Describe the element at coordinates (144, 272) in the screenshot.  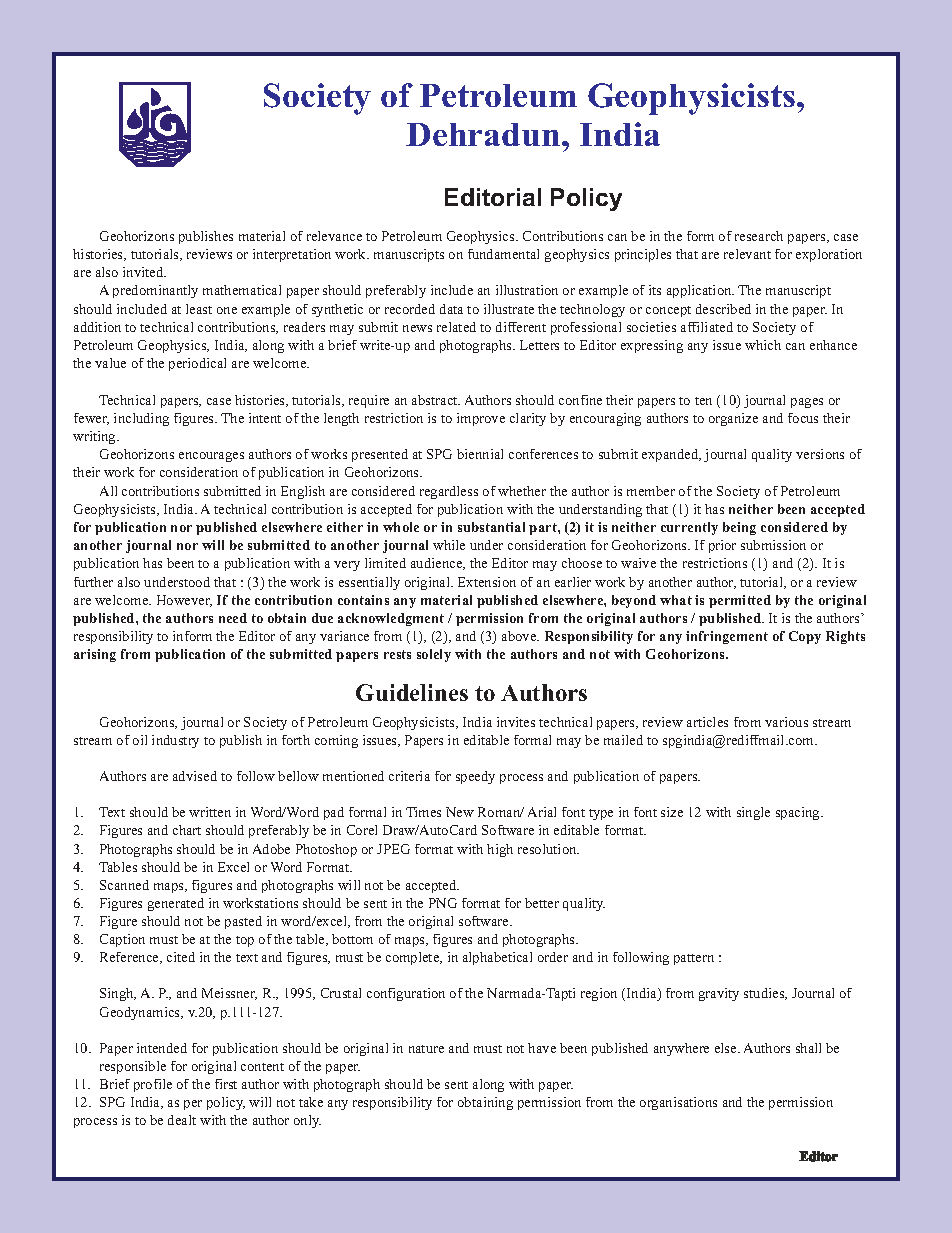
I see `invited` at that location.
